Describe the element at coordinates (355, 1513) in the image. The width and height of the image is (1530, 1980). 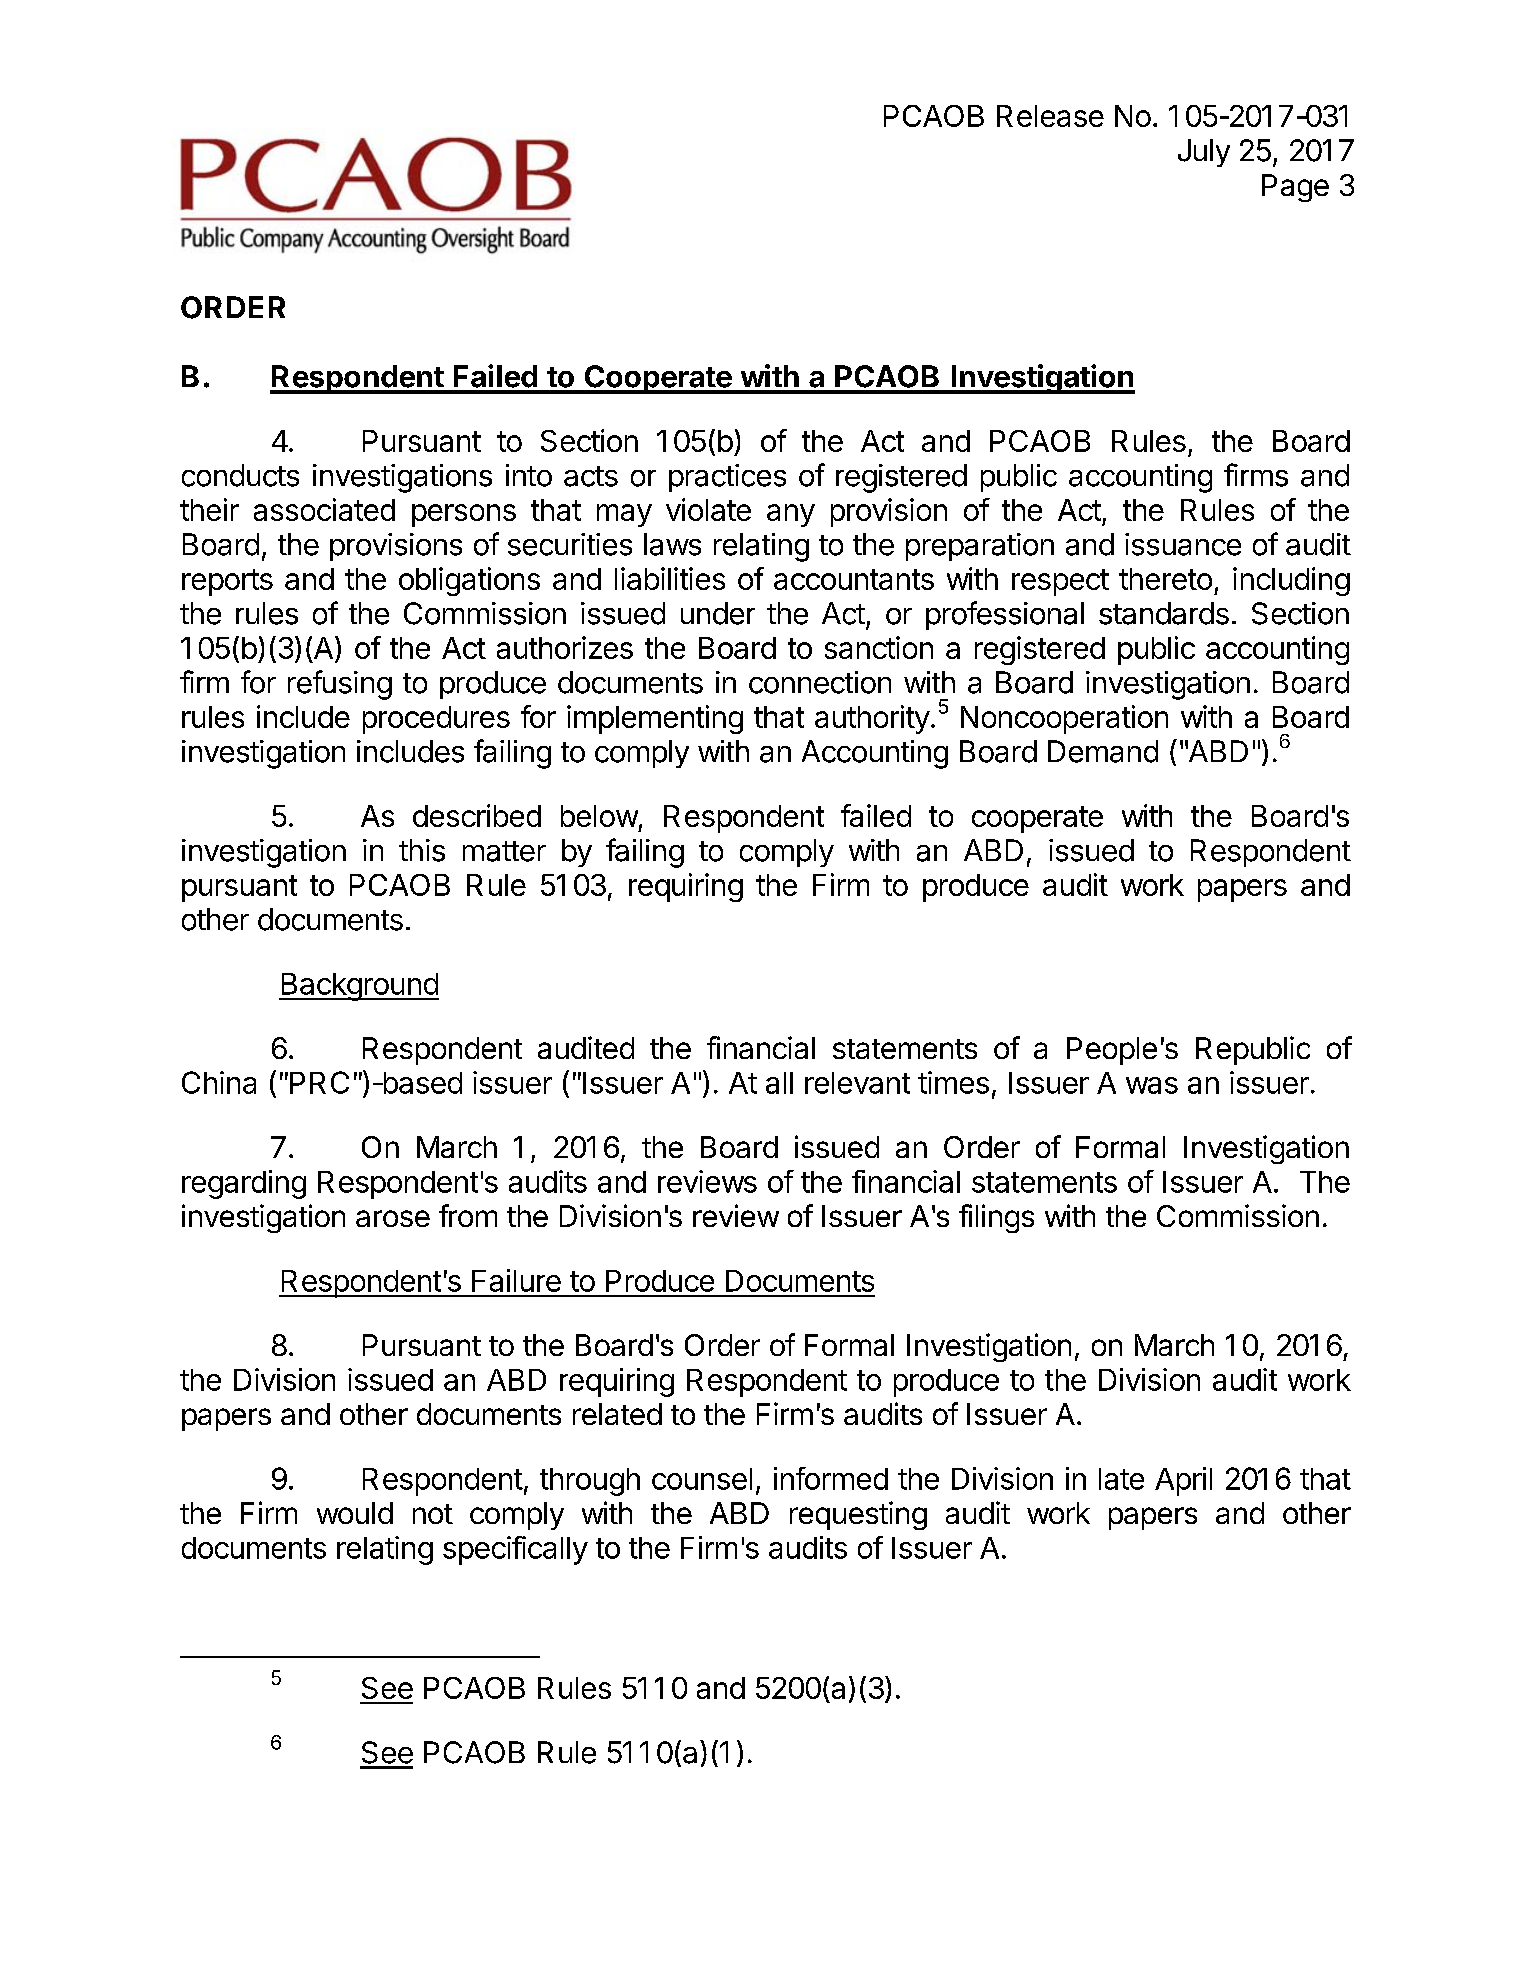
I see `would` at that location.
